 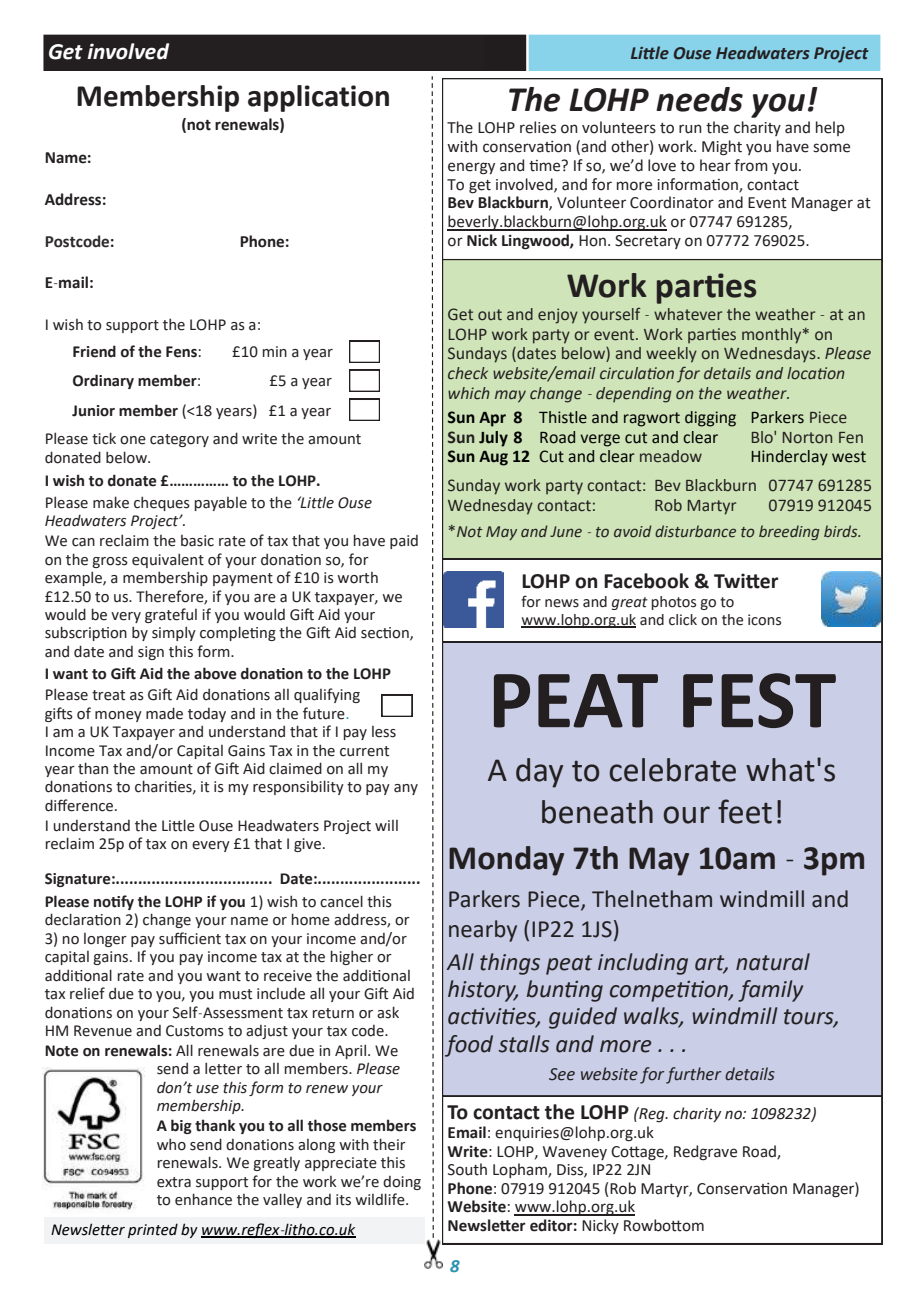 What do you see at coordinates (722, 148) in the screenshot?
I see `Might` at bounding box center [722, 148].
